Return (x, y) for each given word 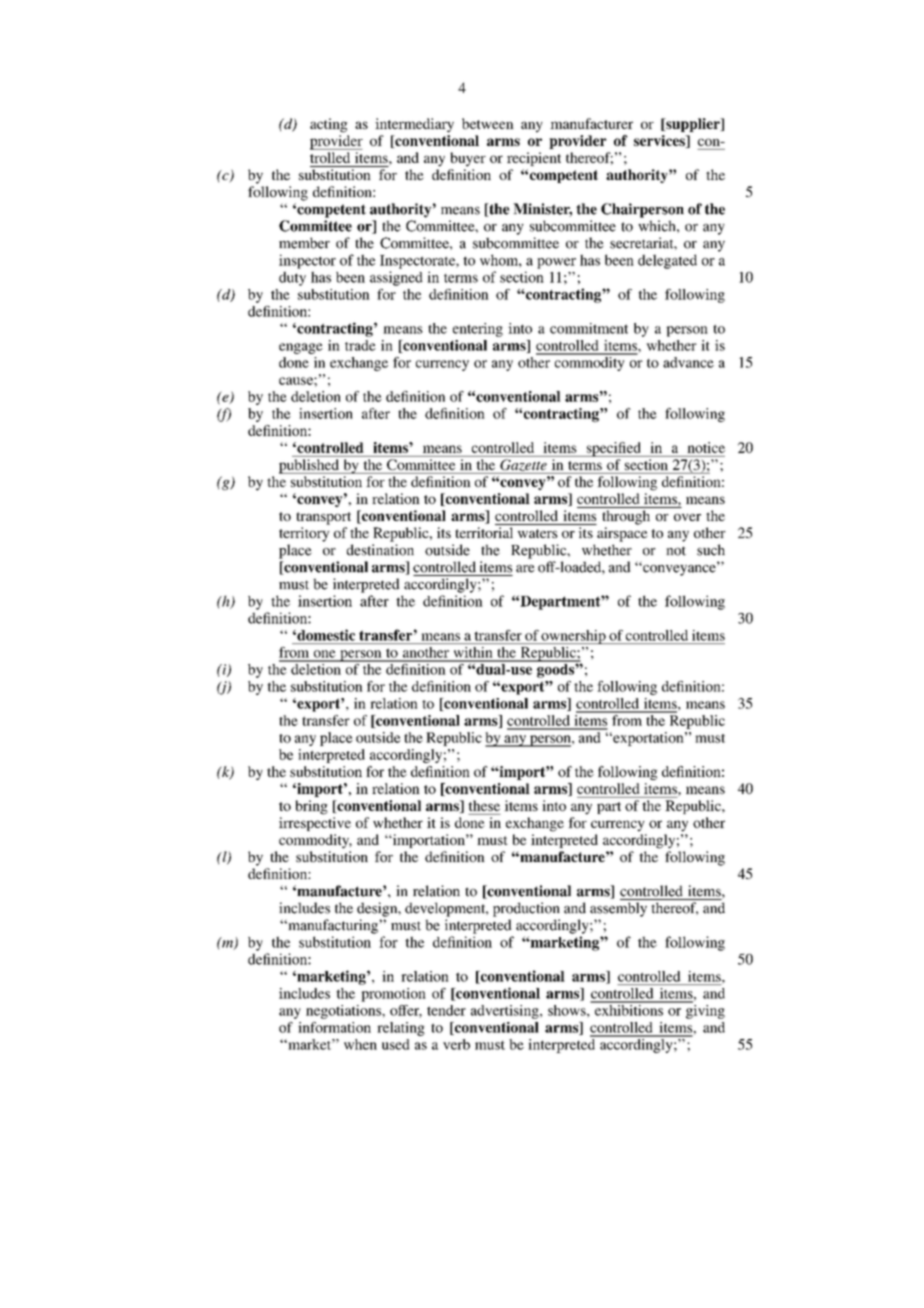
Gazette (523, 466)
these (484, 805)
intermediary (414, 125)
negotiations (344, 1012)
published (310, 466)
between (488, 123)
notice (706, 447)
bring (311, 807)
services (660, 141)
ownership (574, 637)
